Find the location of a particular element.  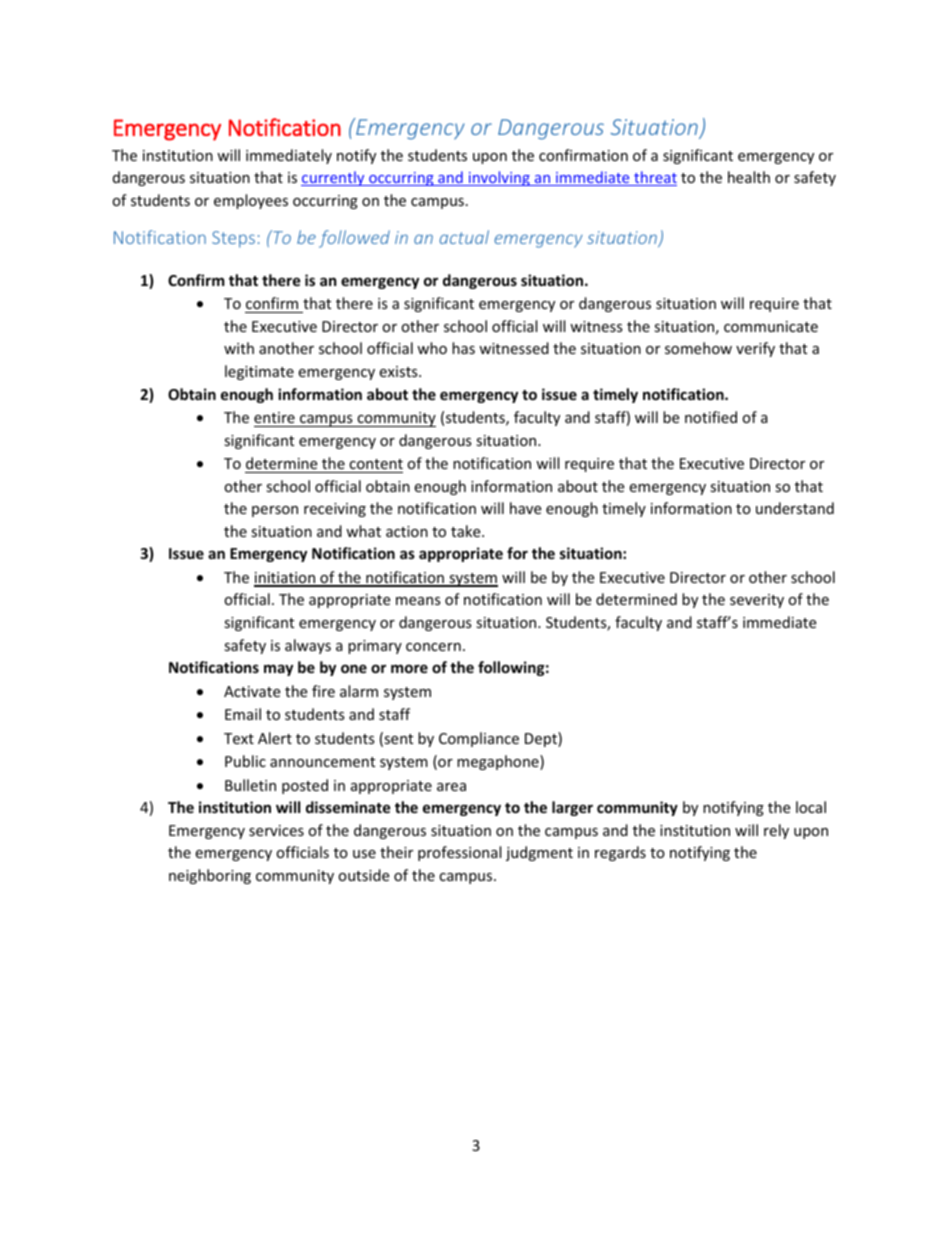

services is located at coordinates (276, 830).
